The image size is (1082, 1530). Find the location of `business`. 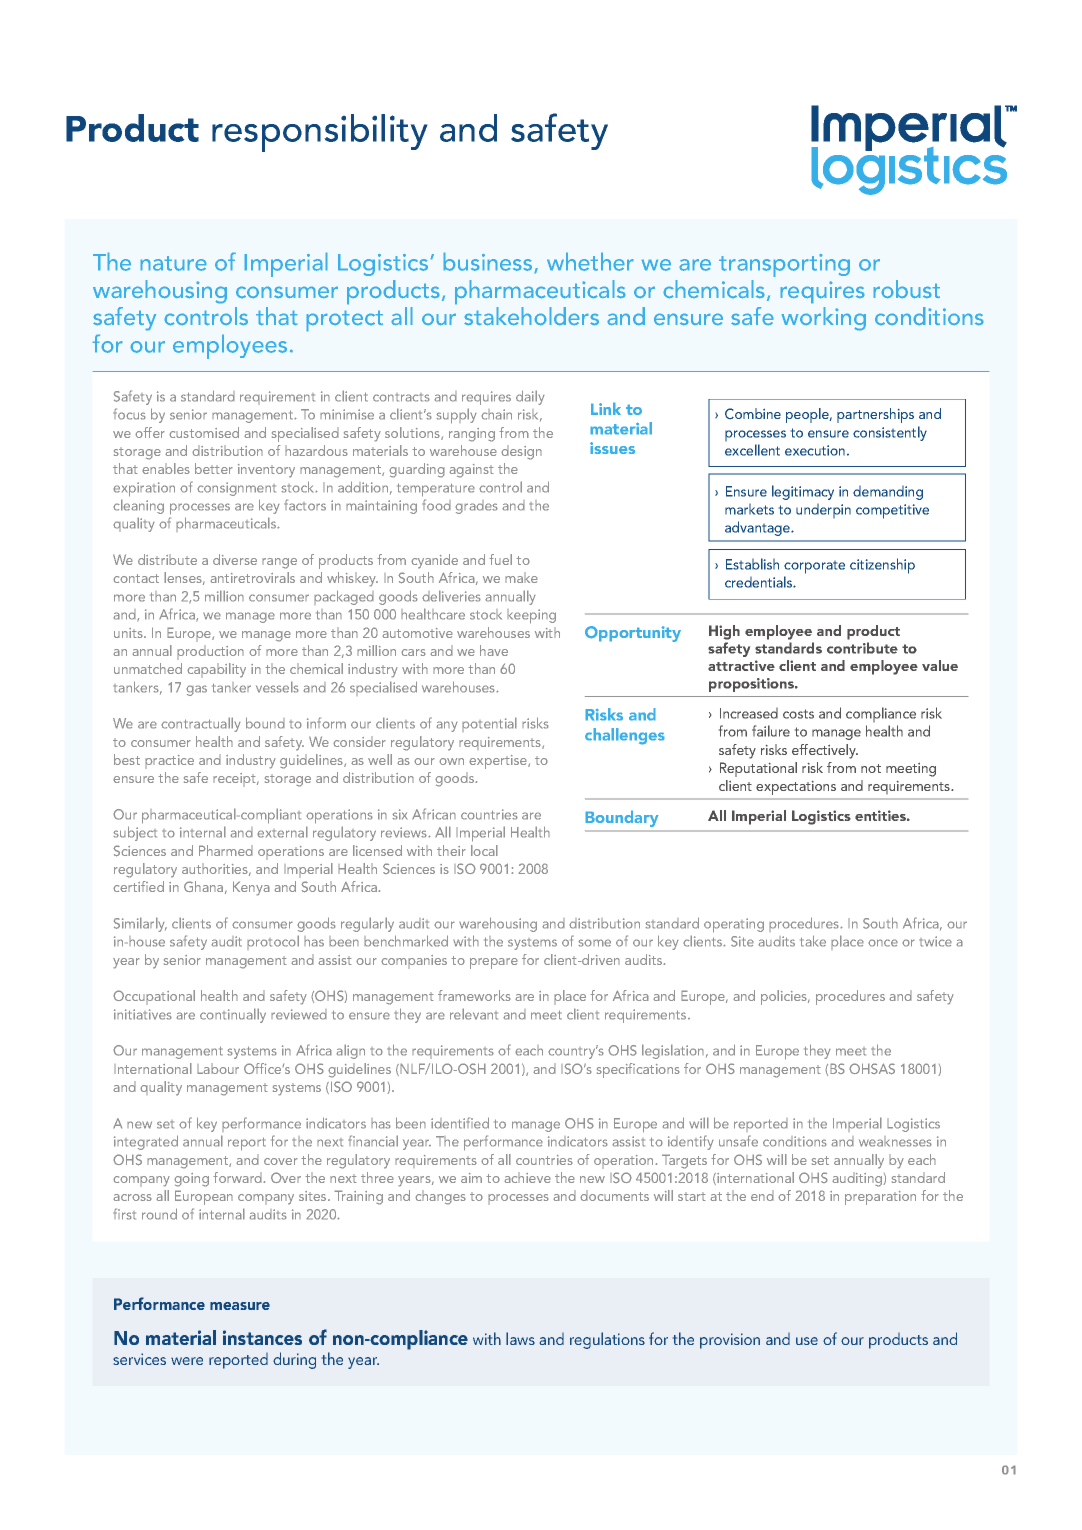

business is located at coordinates (488, 262).
